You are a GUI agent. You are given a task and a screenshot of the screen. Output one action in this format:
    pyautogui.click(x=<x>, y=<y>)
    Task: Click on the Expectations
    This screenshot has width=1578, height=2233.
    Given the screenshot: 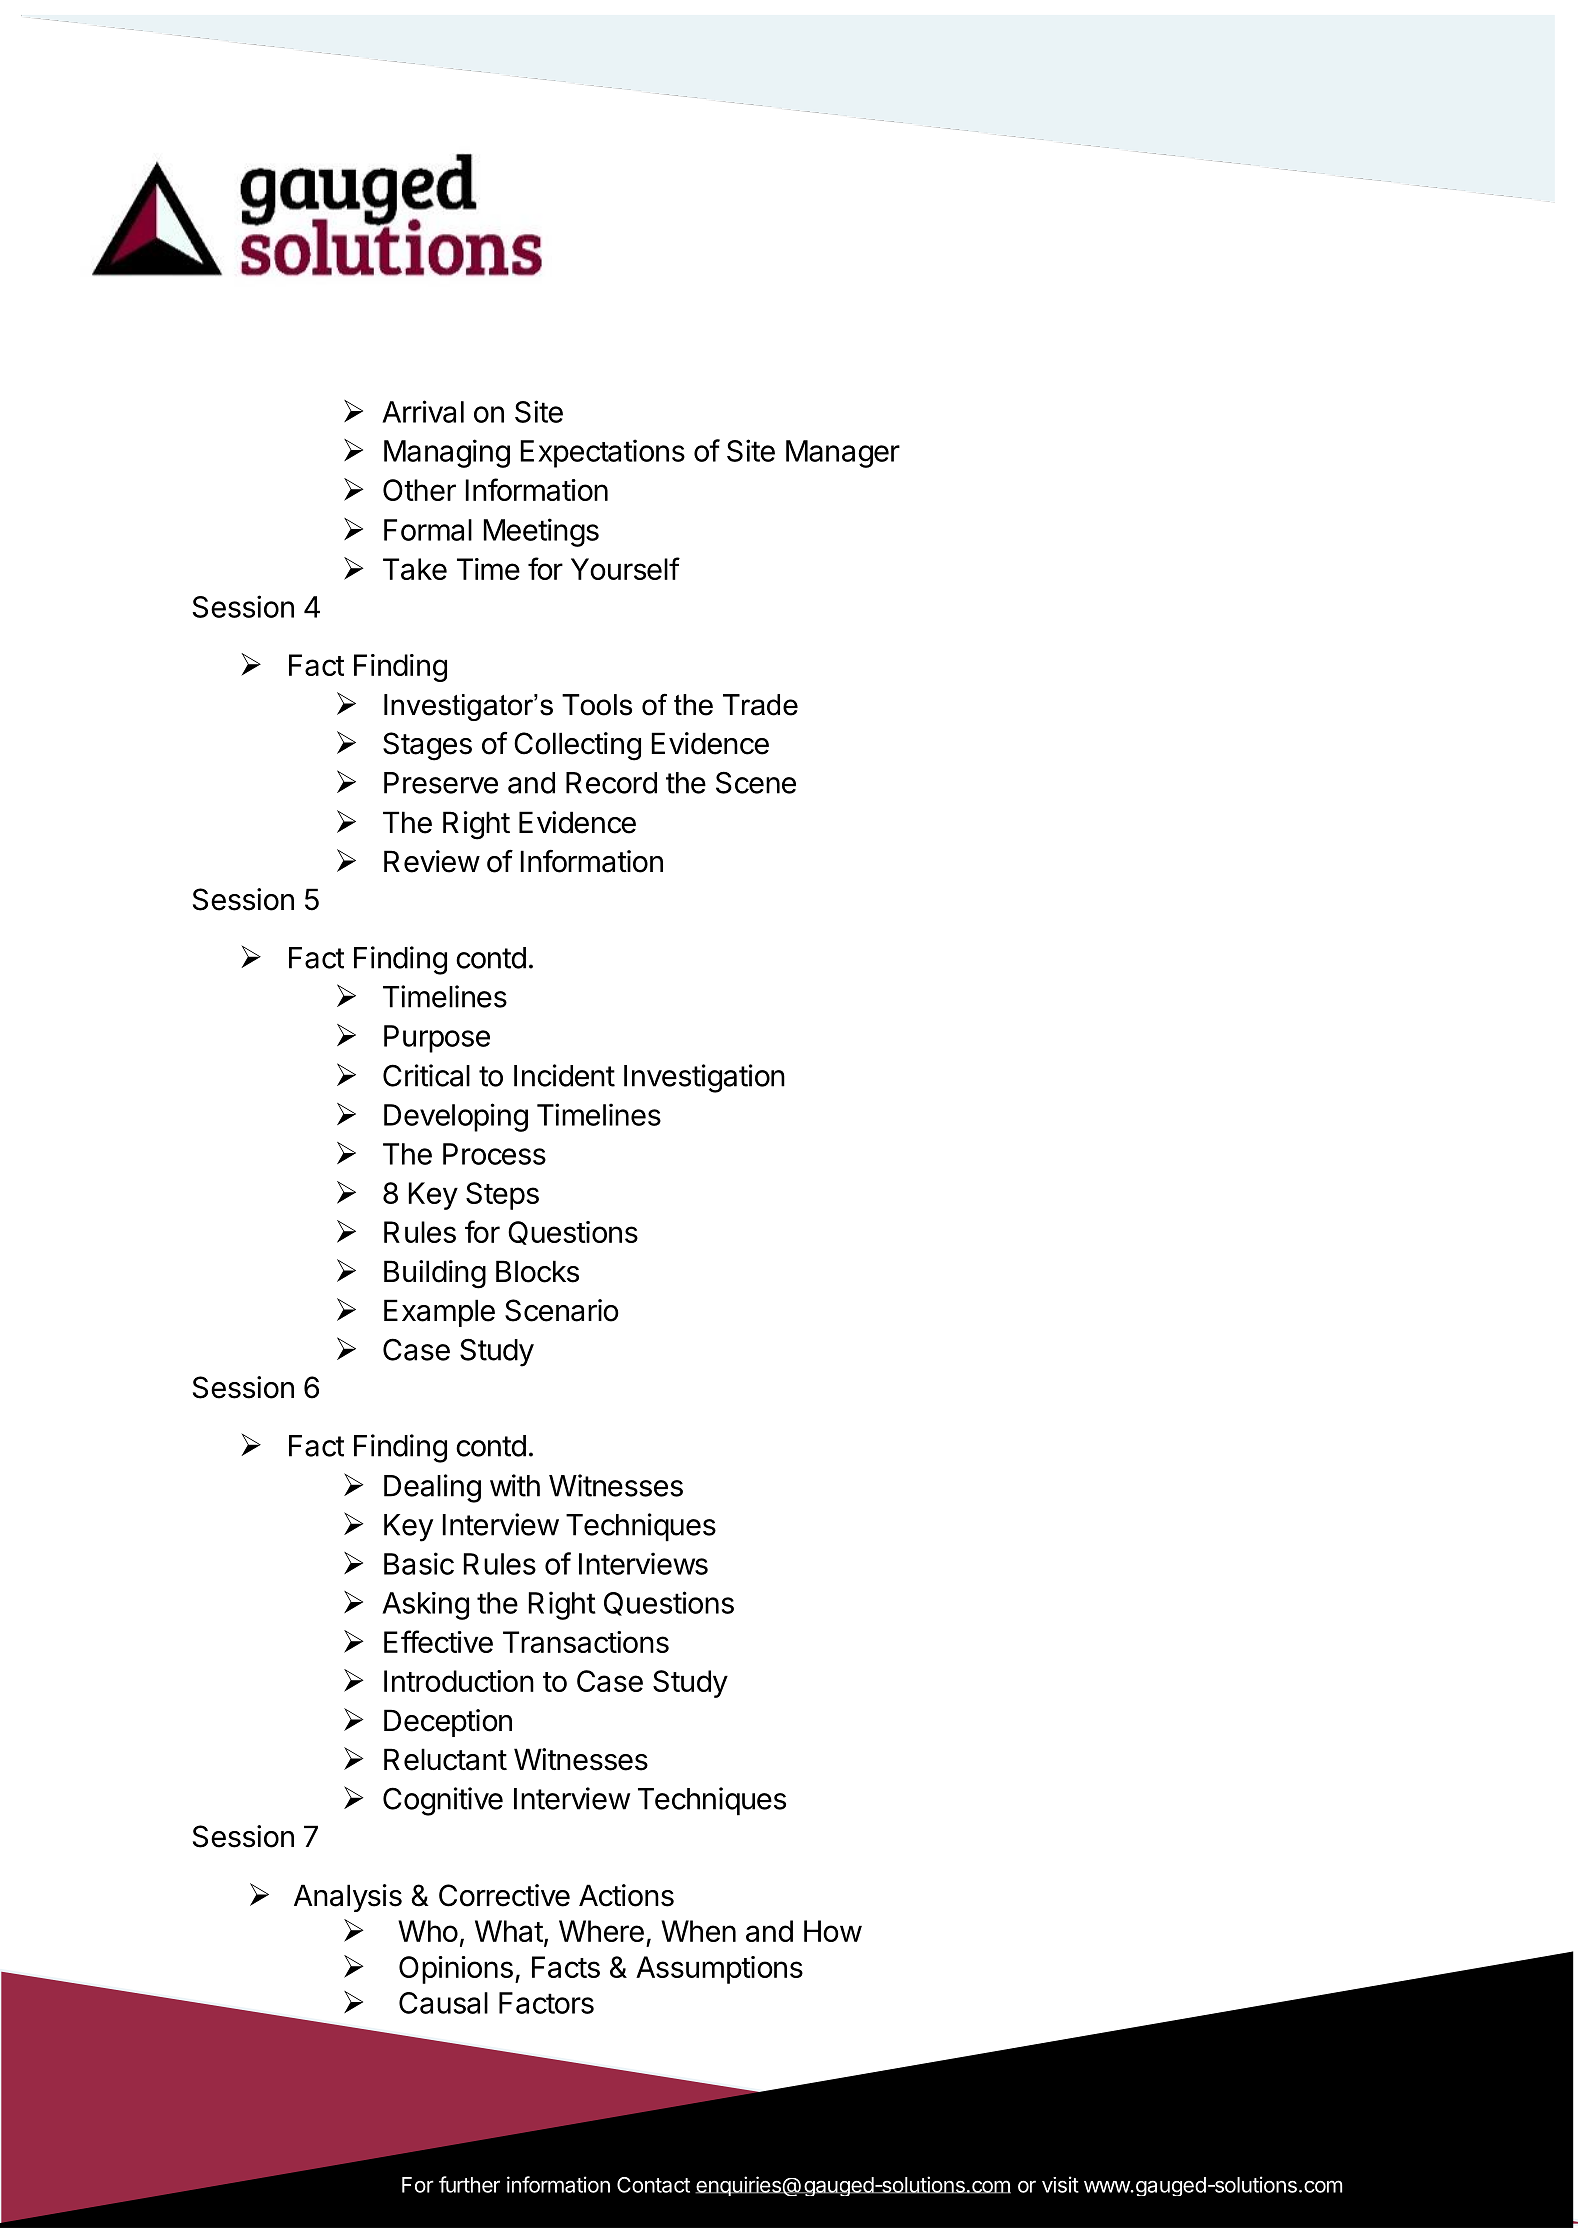 What is the action you would take?
    pyautogui.click(x=603, y=453)
